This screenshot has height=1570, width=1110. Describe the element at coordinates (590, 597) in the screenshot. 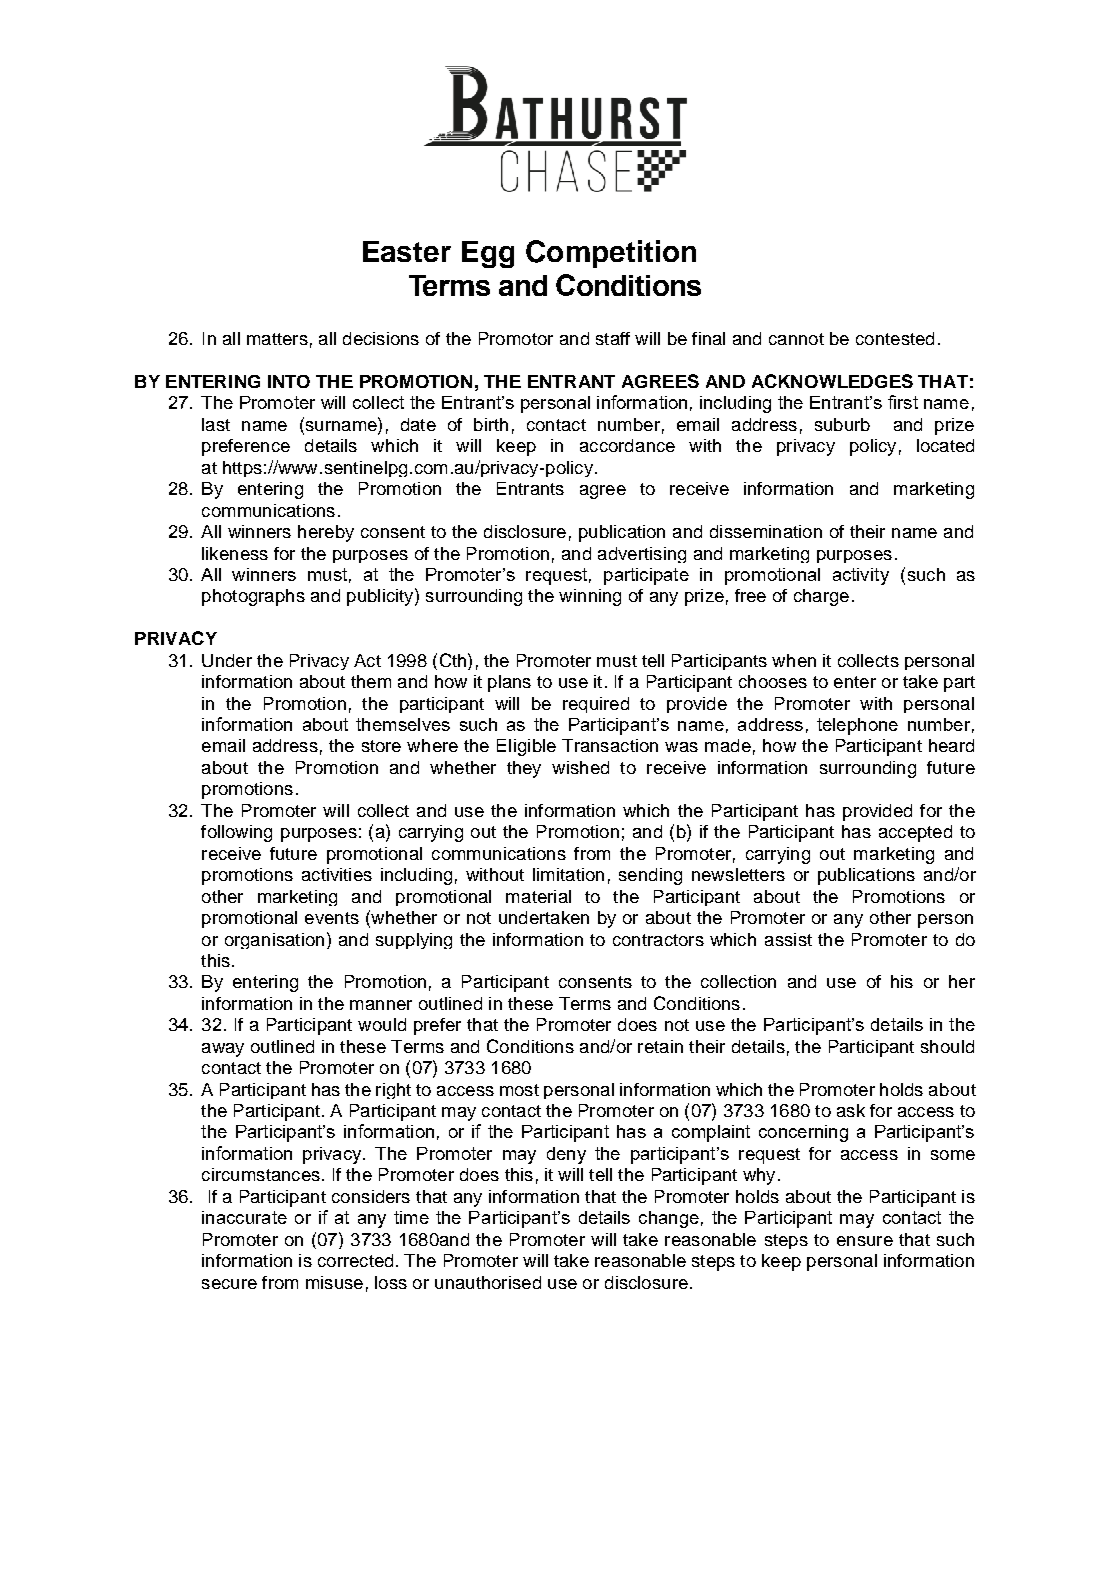

I see `winning` at that location.
